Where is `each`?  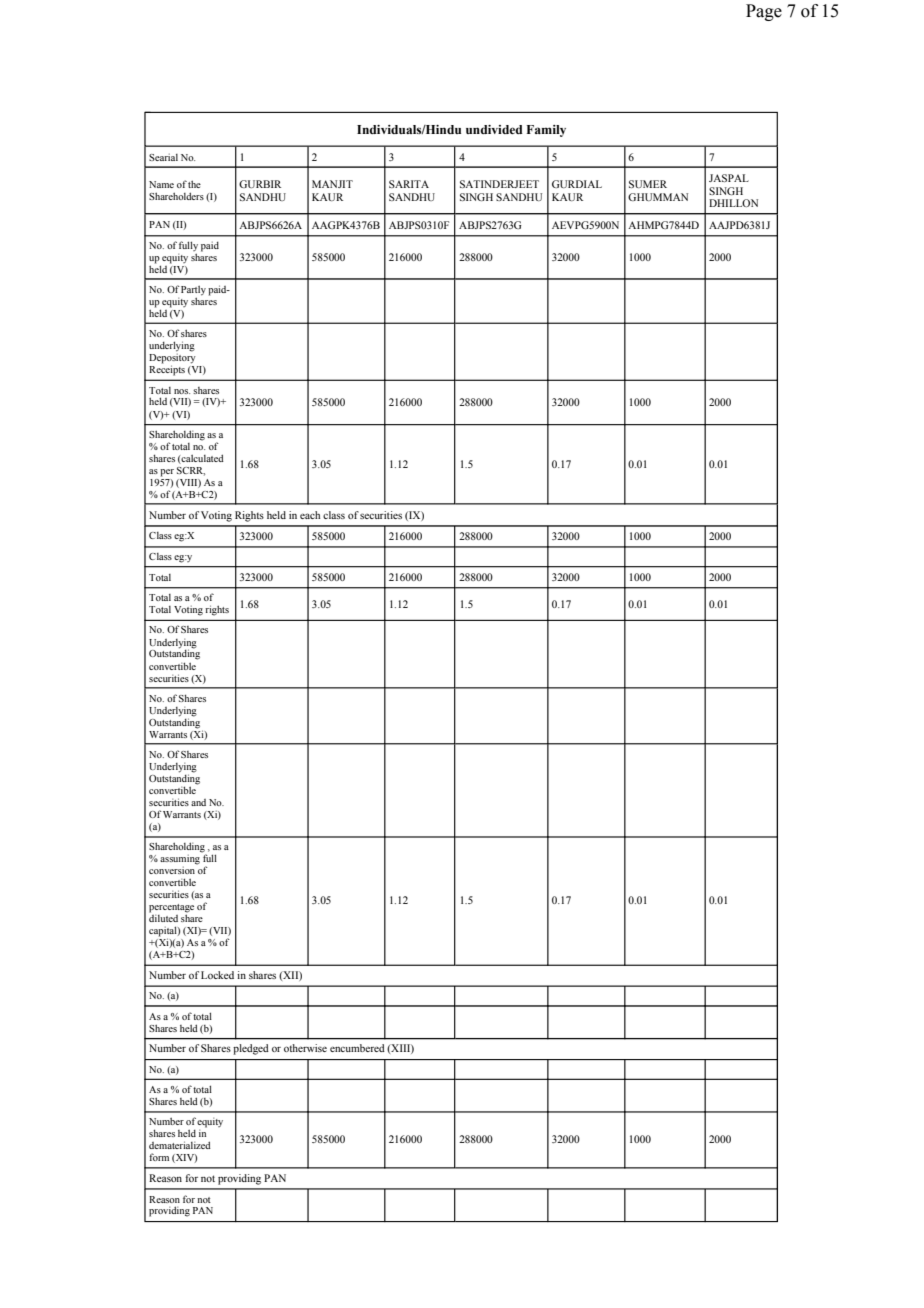
each is located at coordinates (310, 515).
